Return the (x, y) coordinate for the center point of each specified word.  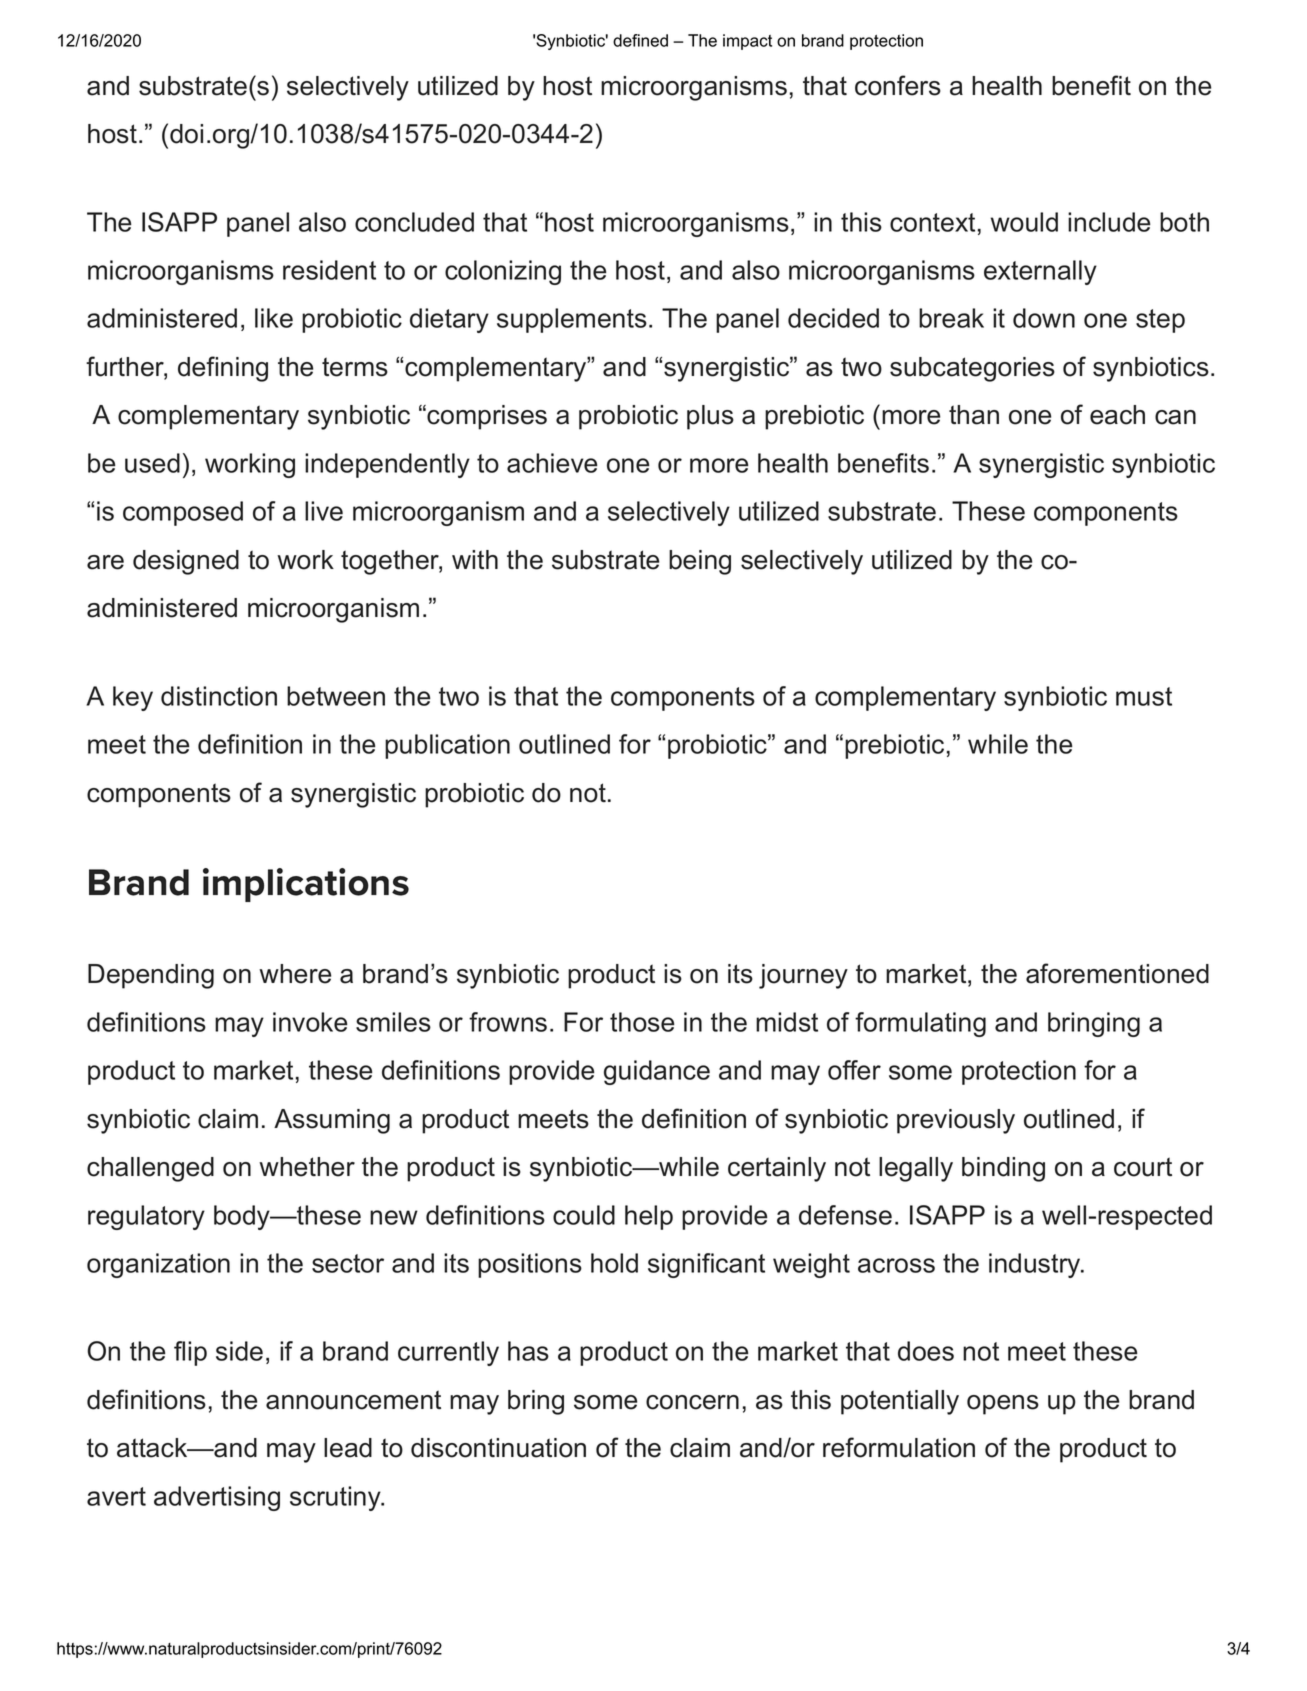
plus (710, 417)
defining (223, 369)
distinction (219, 696)
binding (1003, 1169)
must (1144, 696)
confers (898, 85)
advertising (217, 1498)
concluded (414, 222)
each (1117, 415)
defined (640, 40)
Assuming (332, 1121)
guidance (657, 1072)
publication (447, 746)
